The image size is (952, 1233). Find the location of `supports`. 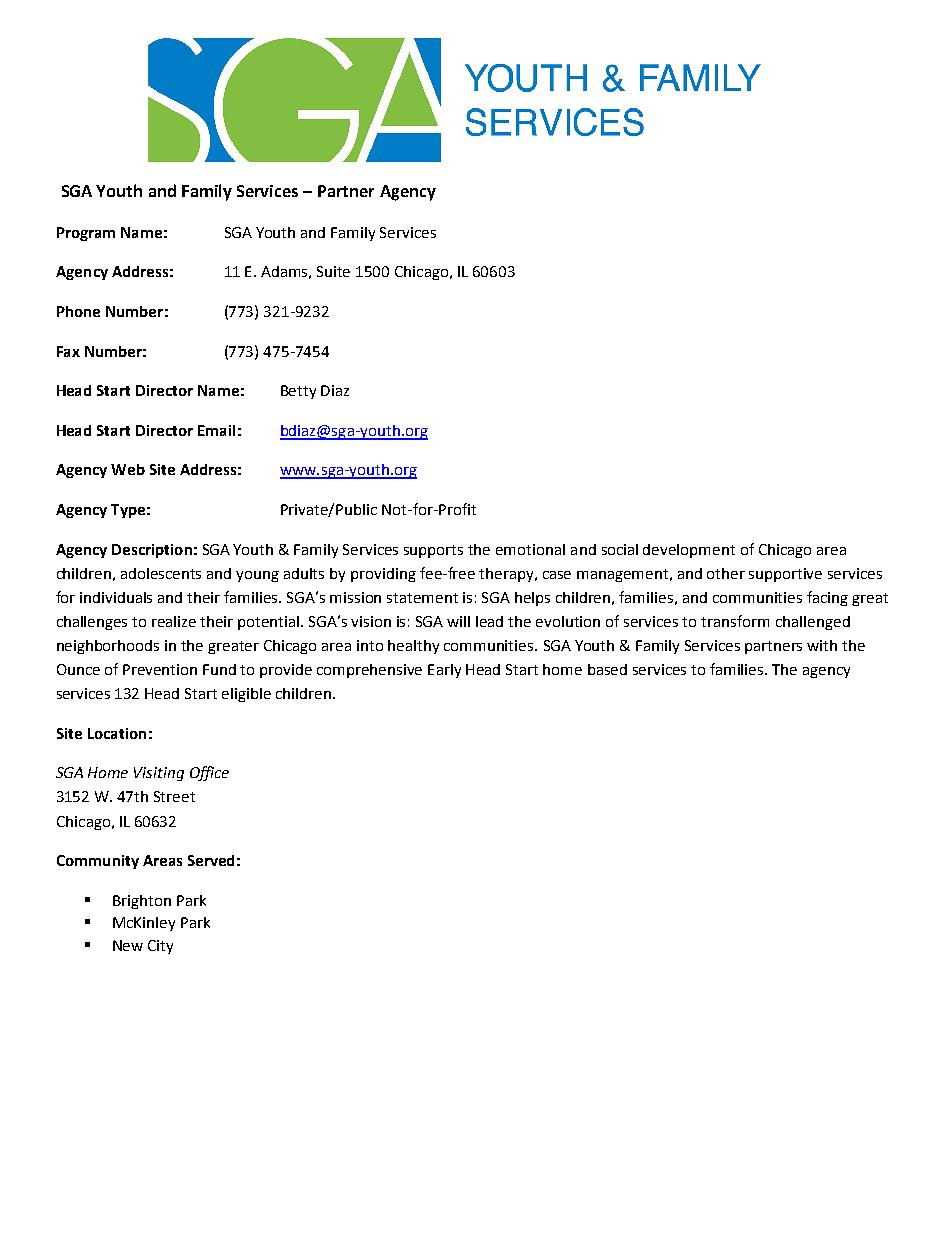

supports is located at coordinates (433, 551).
